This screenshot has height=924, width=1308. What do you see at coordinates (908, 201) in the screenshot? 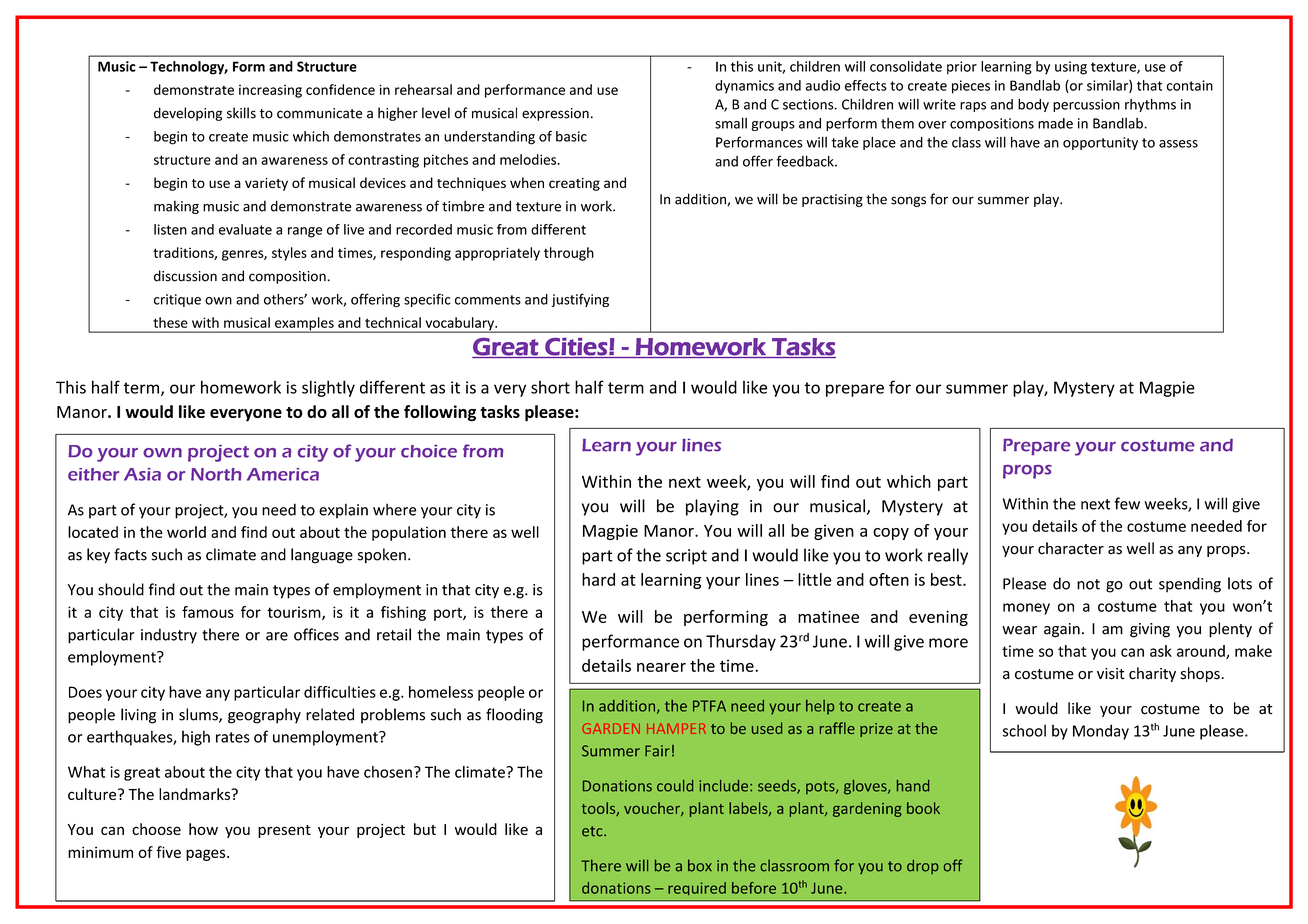
I see `songs` at bounding box center [908, 201].
